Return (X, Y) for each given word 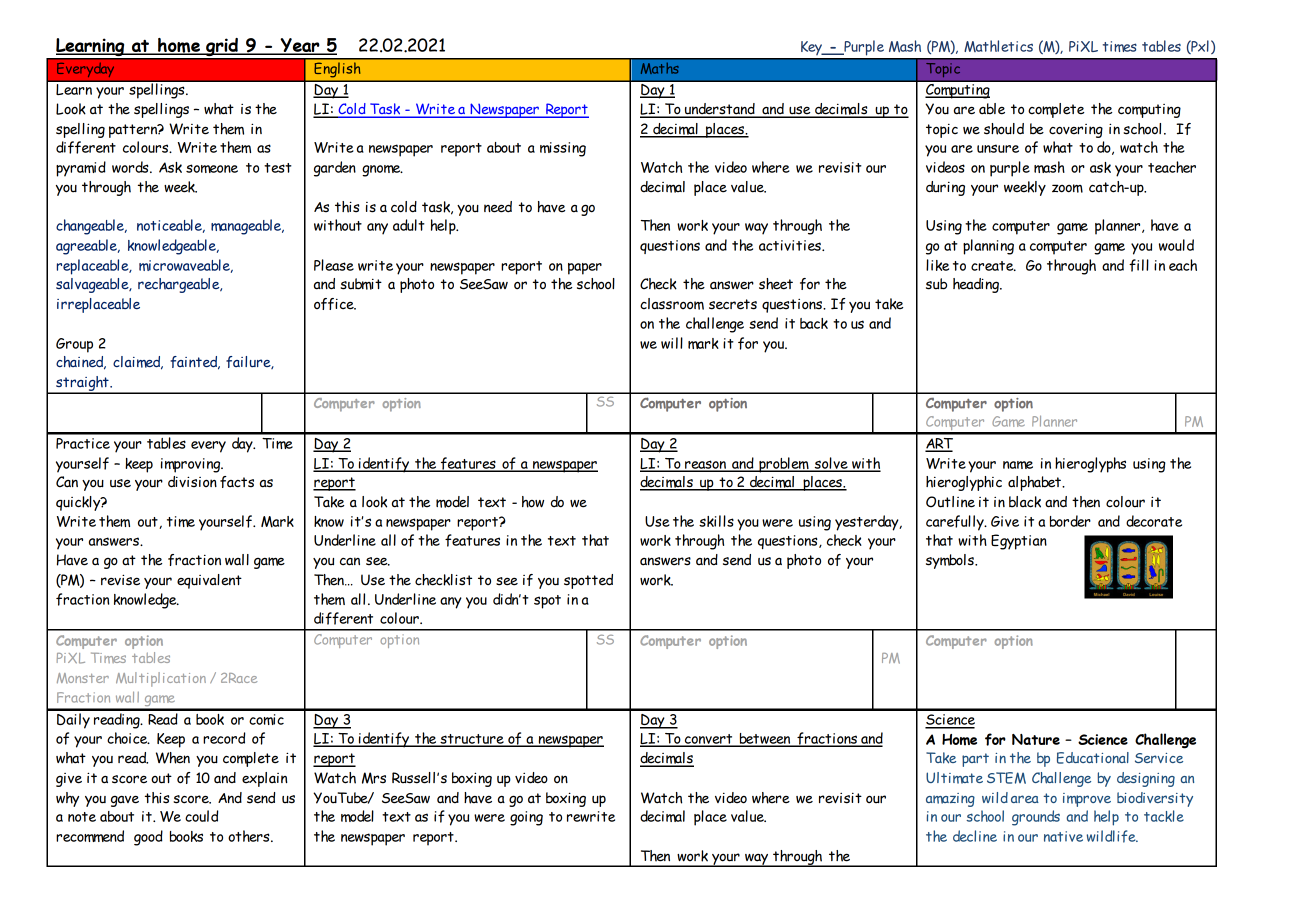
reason (705, 465)
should (1004, 129)
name (1018, 465)
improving (192, 465)
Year (300, 46)
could (201, 816)
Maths (659, 68)
